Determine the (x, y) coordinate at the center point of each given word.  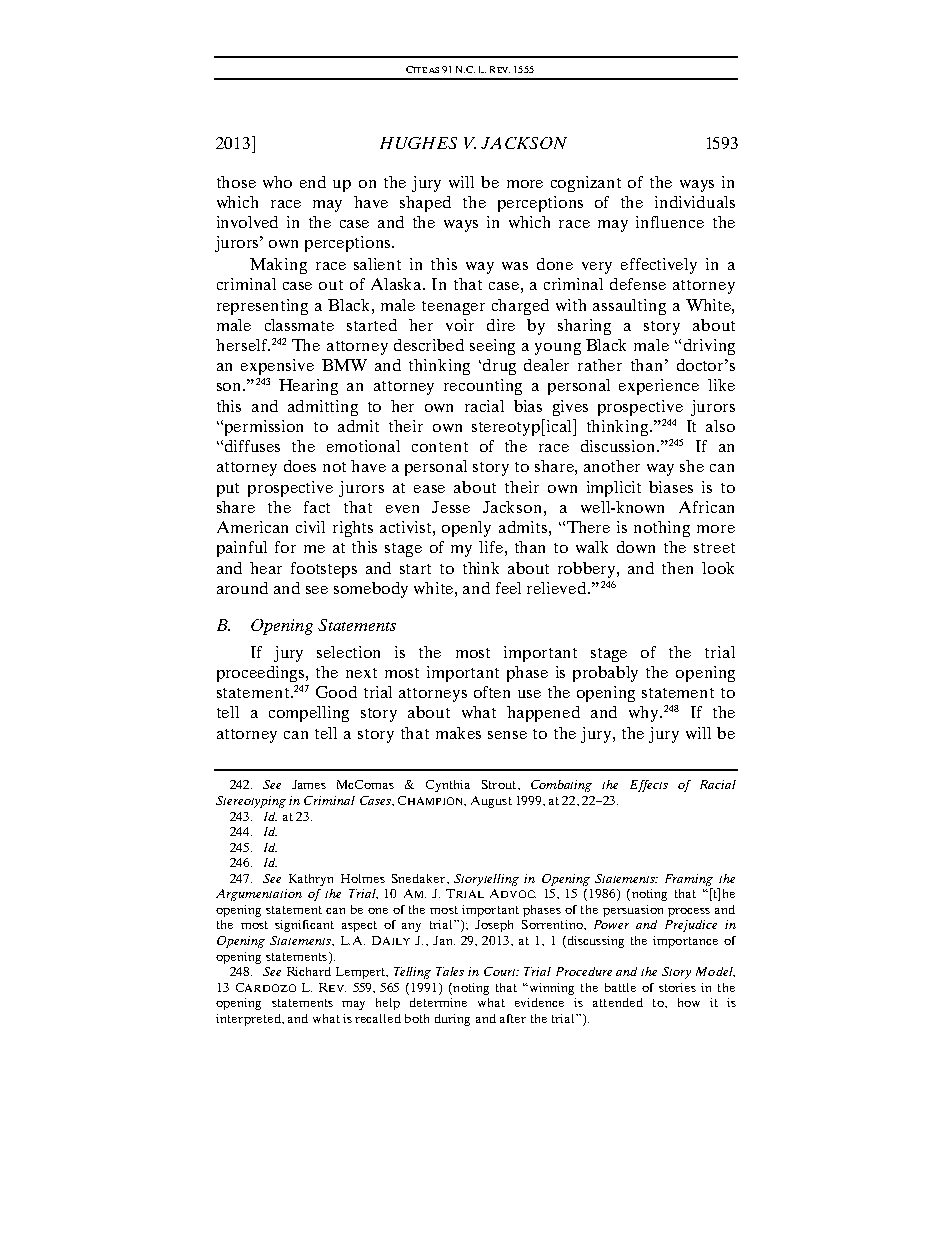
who (277, 182)
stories (677, 987)
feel (508, 588)
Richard (309, 971)
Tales (450, 971)
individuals (695, 202)
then (677, 568)
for (285, 547)
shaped (425, 204)
